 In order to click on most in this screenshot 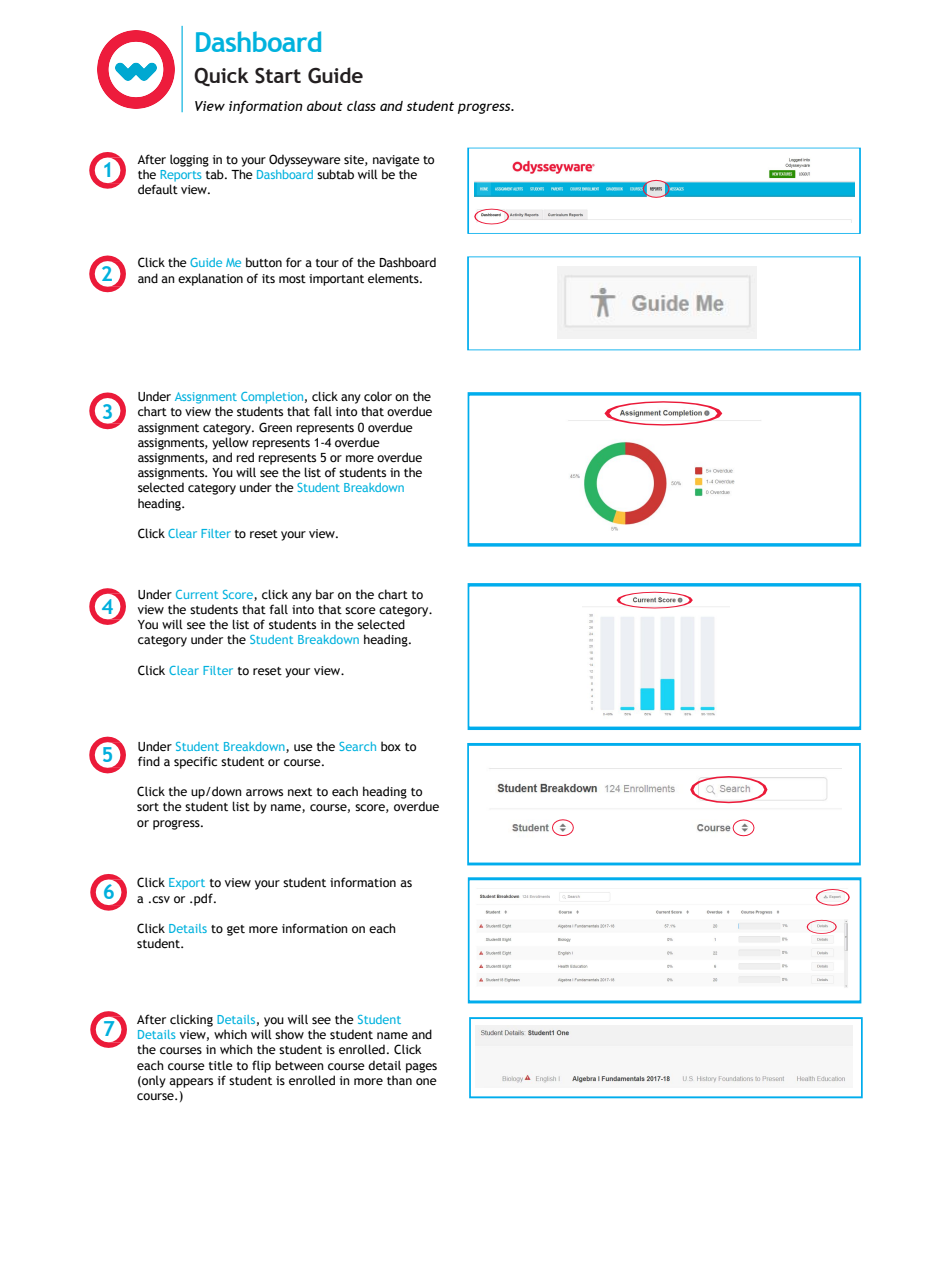, I will do `click(292, 279)`.
